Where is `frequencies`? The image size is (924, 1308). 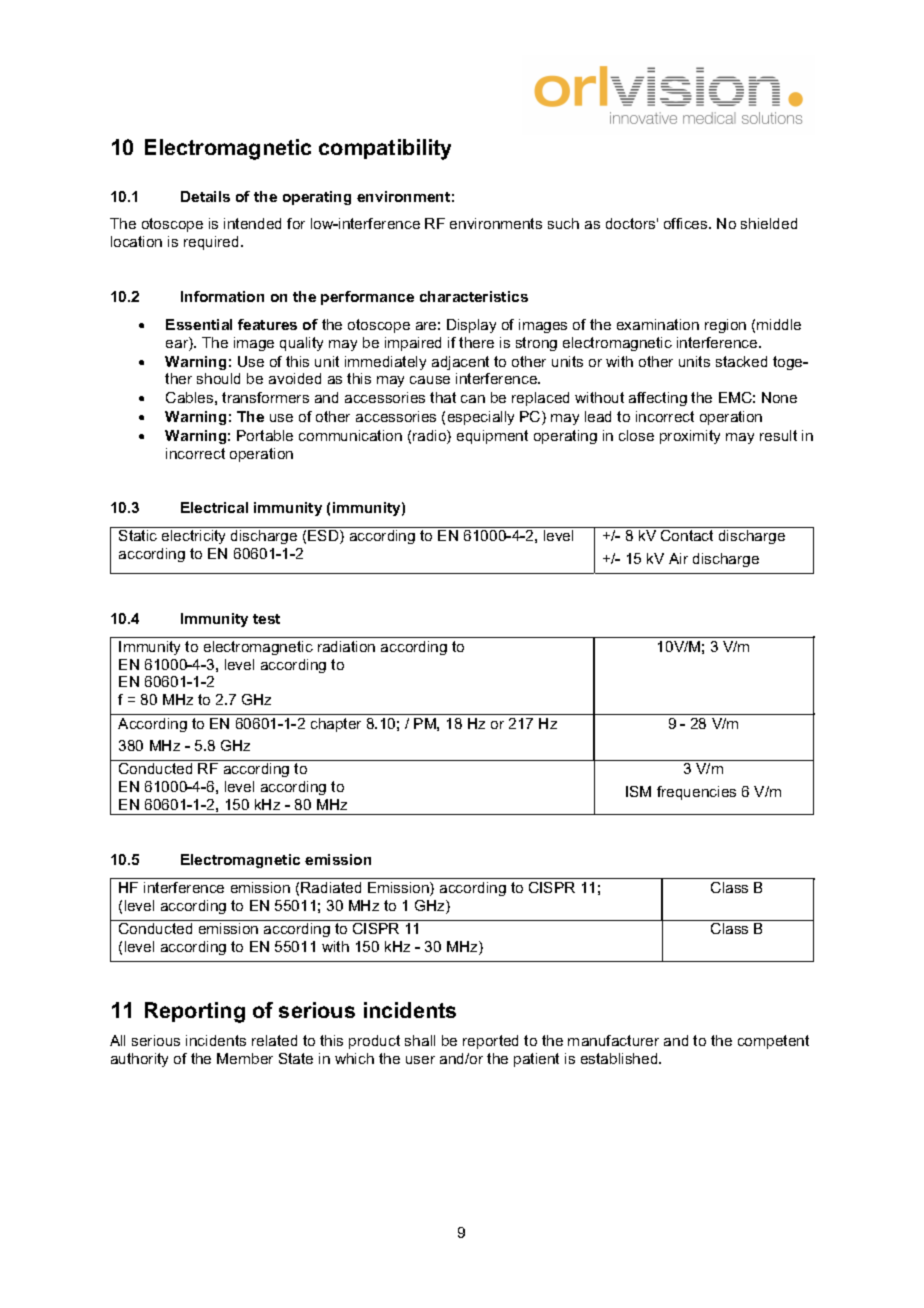
frequencies is located at coordinates (696, 793).
